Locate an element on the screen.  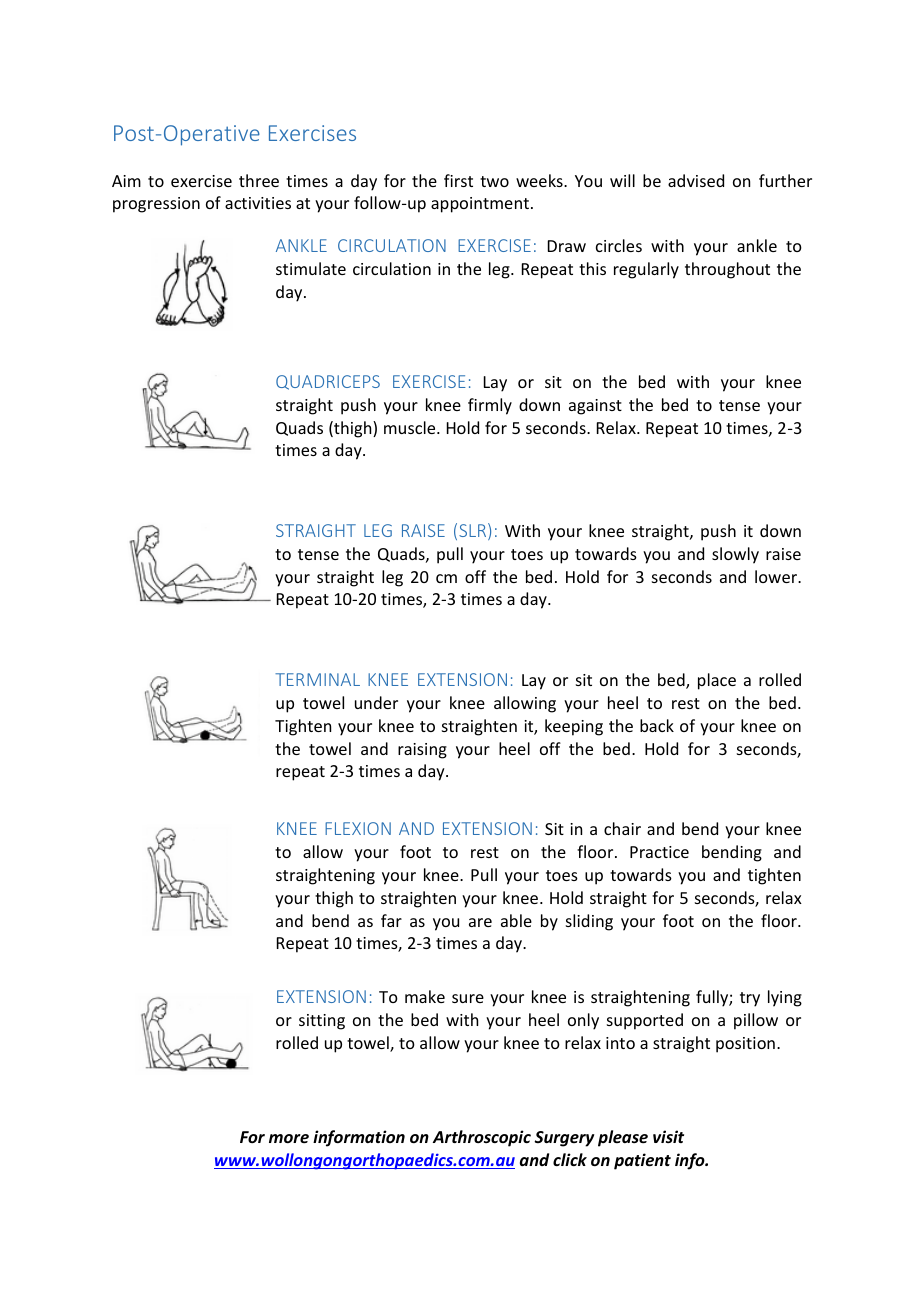
progression is located at coordinates (156, 205).
